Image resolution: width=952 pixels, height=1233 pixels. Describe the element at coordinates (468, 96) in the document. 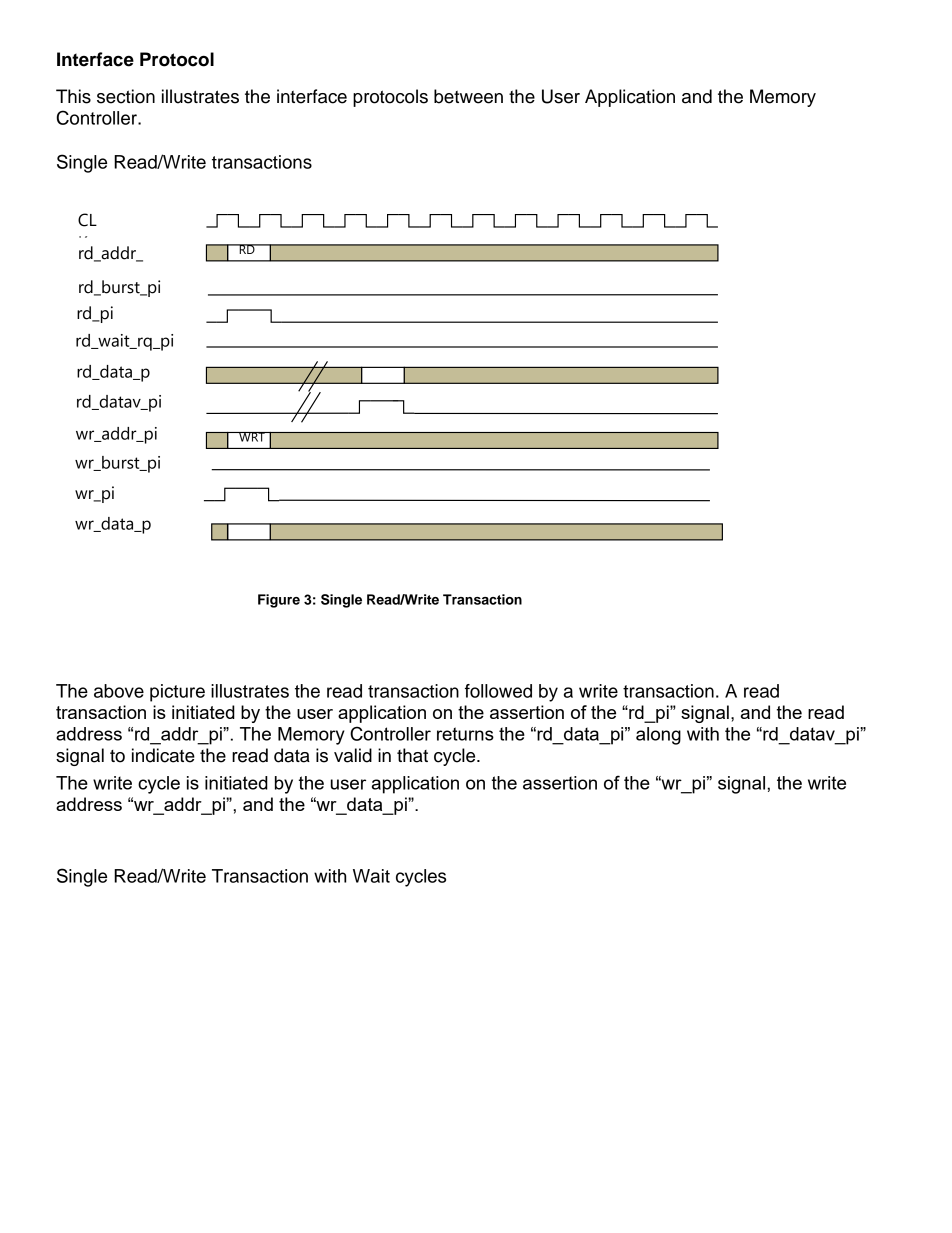

I see `between` at that location.
